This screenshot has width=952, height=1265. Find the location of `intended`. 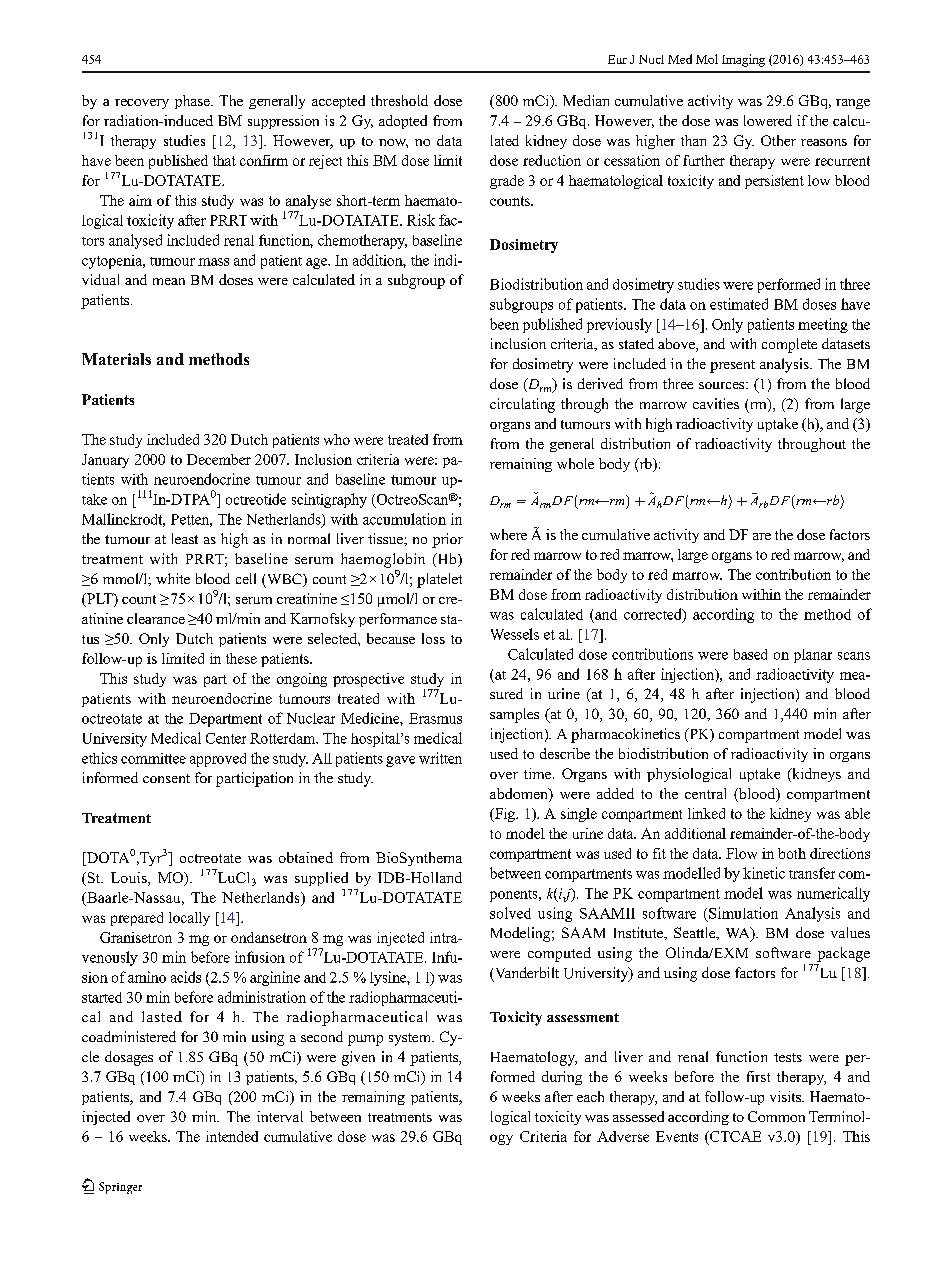

intended is located at coordinates (232, 1136).
